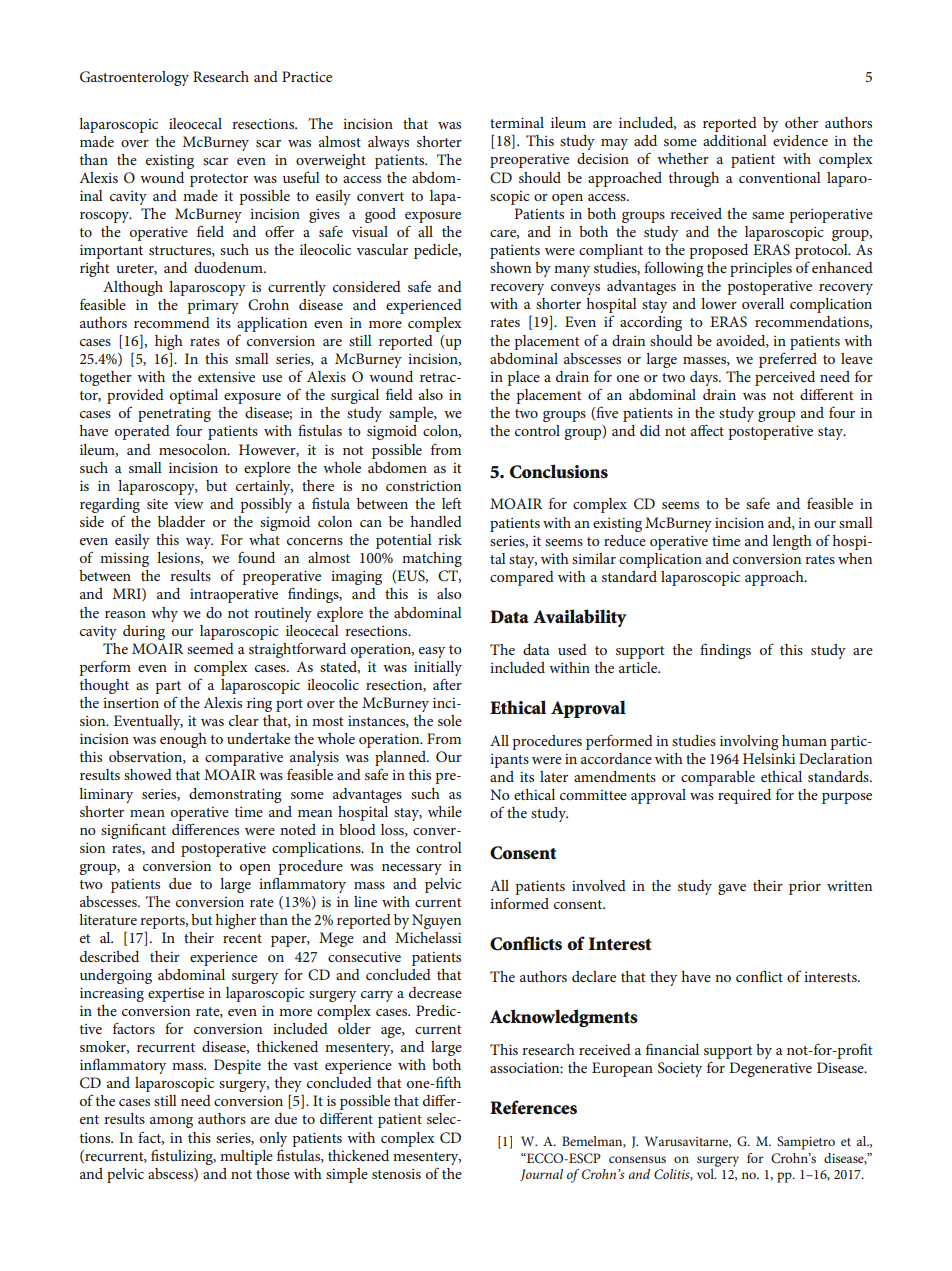 The width and height of the screenshot is (952, 1271). What do you see at coordinates (801, 122) in the screenshot?
I see `other` at bounding box center [801, 122].
